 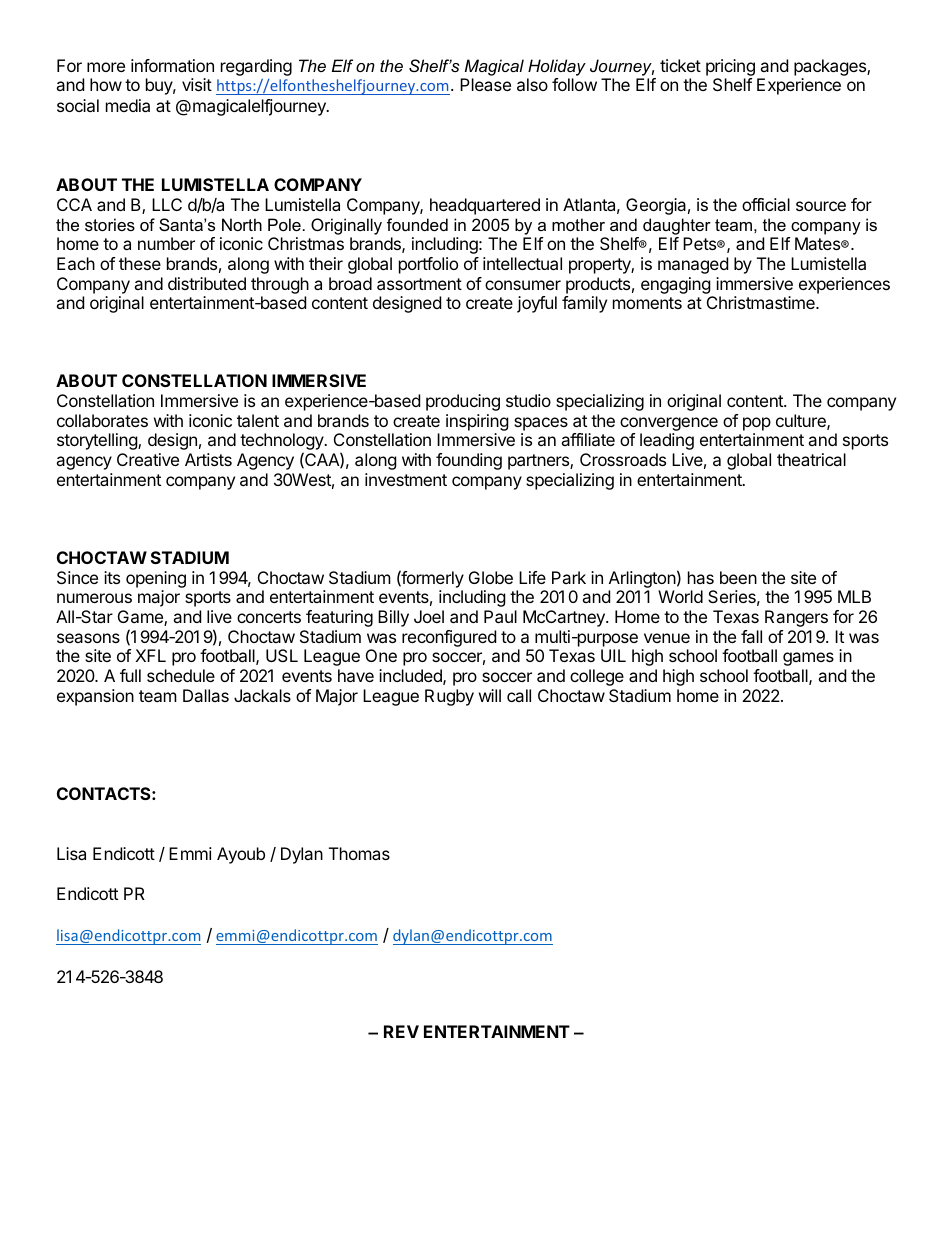 I want to click on been, so click(x=738, y=577).
